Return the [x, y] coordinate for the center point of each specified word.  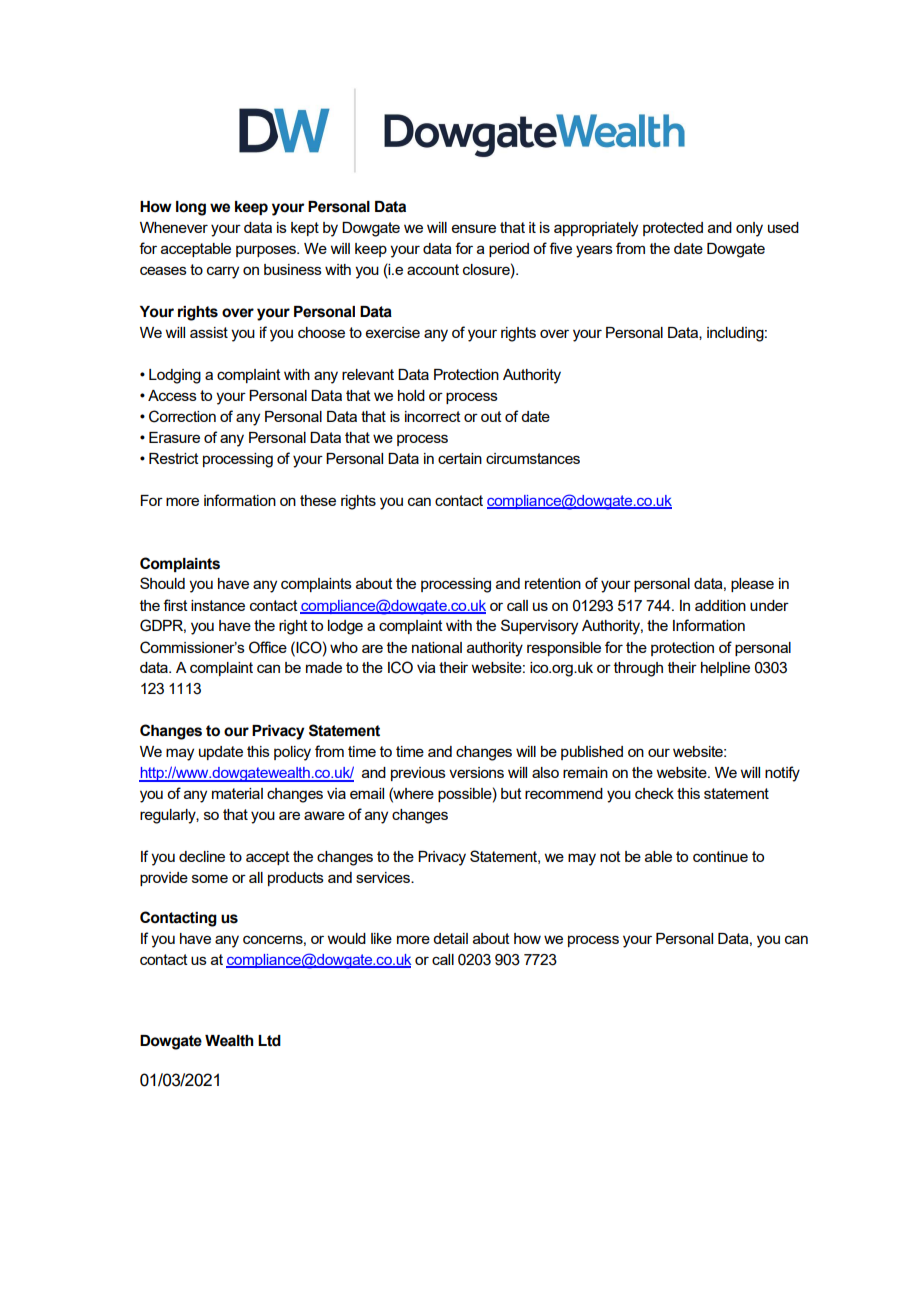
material [237, 793]
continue [720, 856]
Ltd [269, 1041]
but [511, 793]
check [654, 793]
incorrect [433, 416]
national [437, 647]
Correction [182, 416]
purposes [267, 251]
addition [720, 605]
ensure [474, 228]
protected [673, 229]
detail [450, 938]
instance [218, 605]
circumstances [533, 458]
